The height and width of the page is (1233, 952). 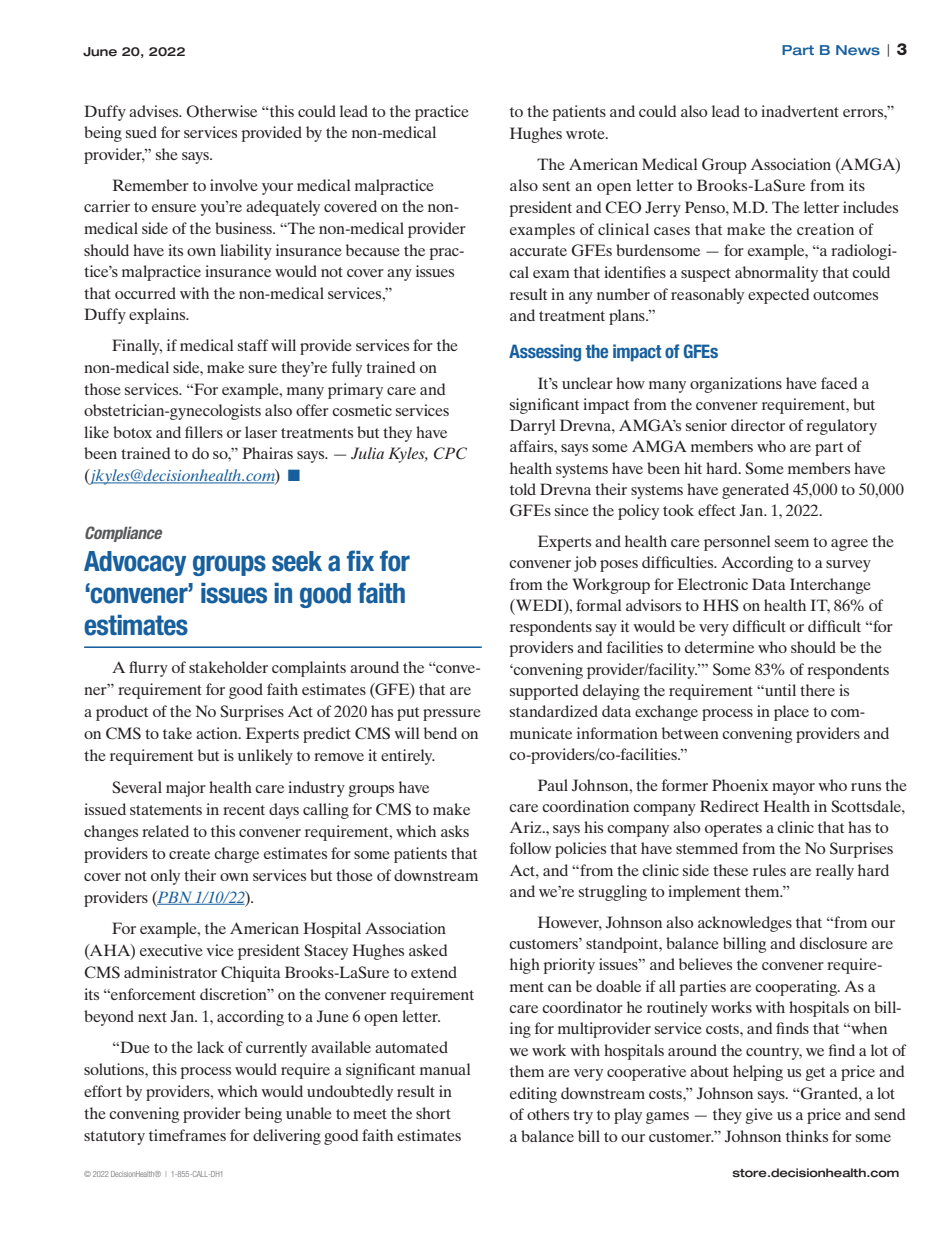 I want to click on Interchange, so click(x=830, y=586).
